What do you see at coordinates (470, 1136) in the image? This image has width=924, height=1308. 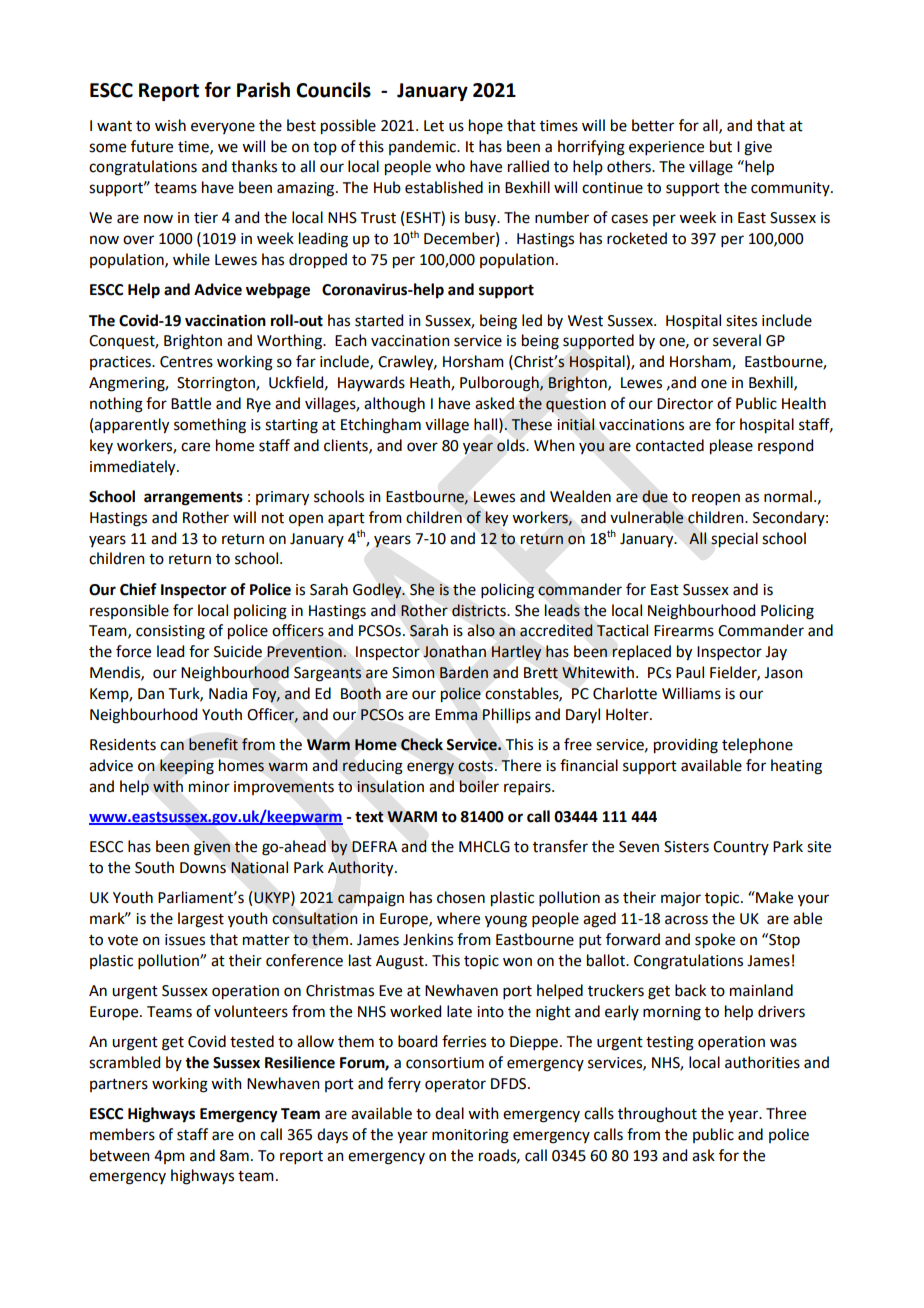 I see `monitoring` at bounding box center [470, 1136].
